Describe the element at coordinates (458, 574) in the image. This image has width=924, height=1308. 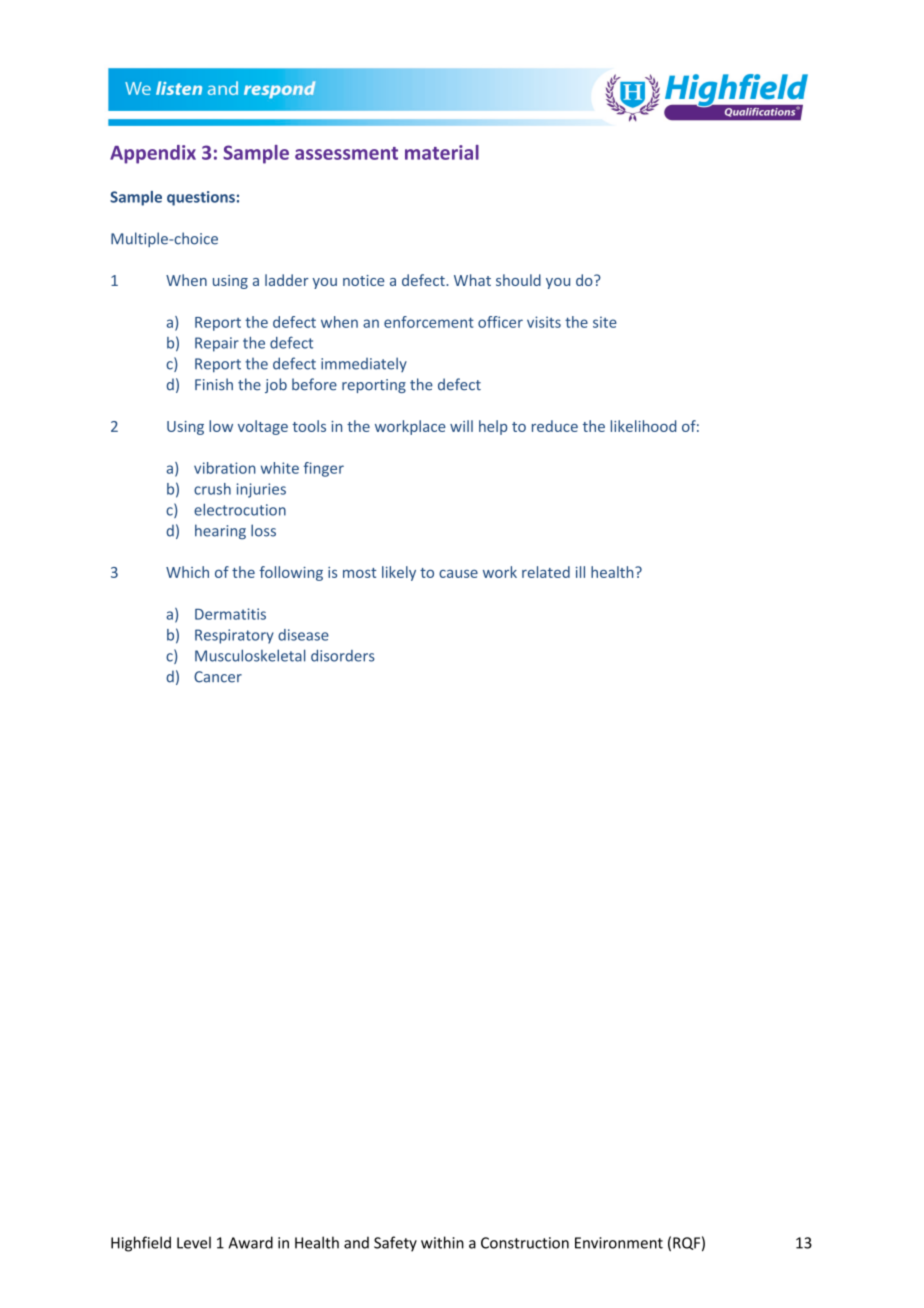
I see `cause` at that location.
